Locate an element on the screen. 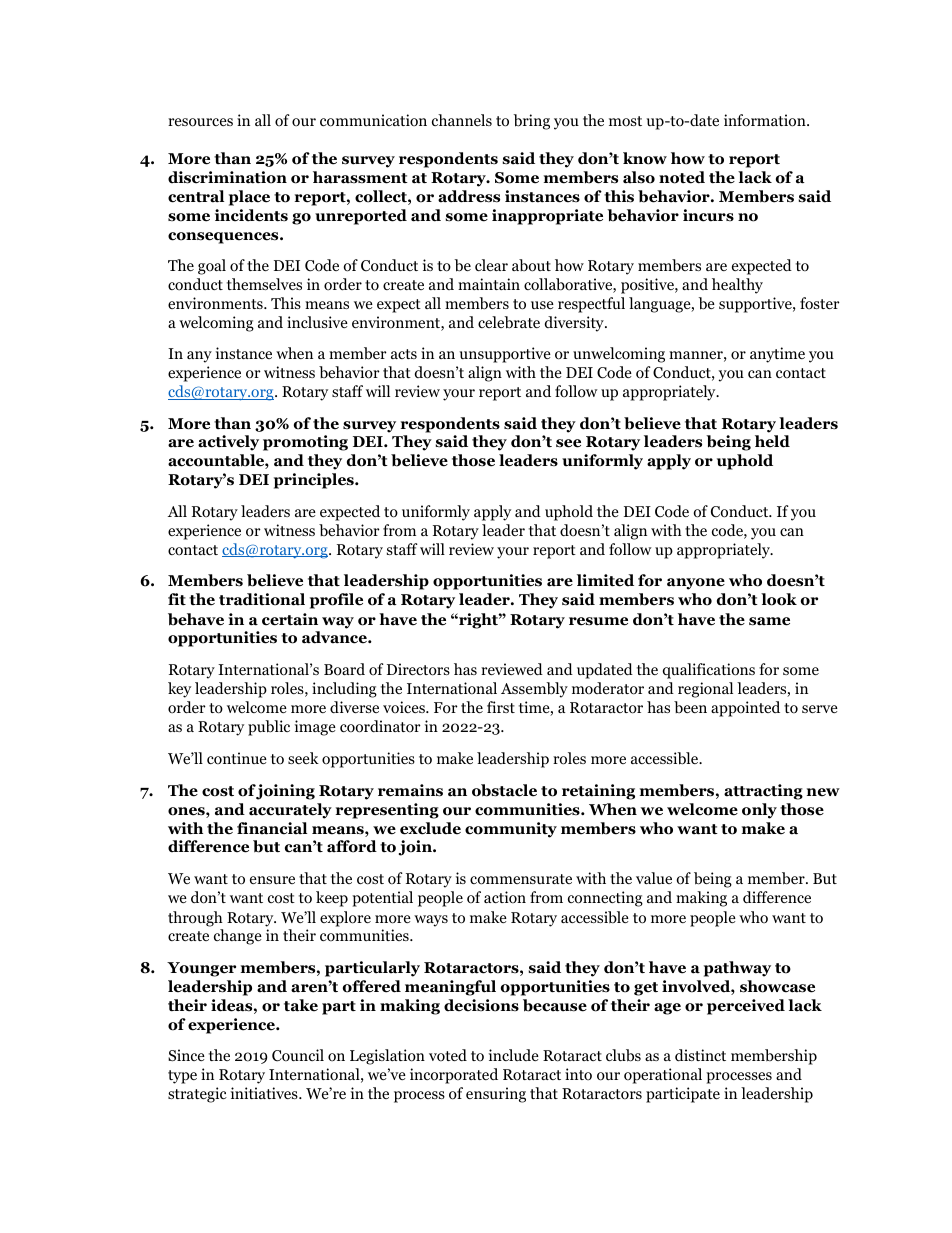  discrimination is located at coordinates (227, 177).
